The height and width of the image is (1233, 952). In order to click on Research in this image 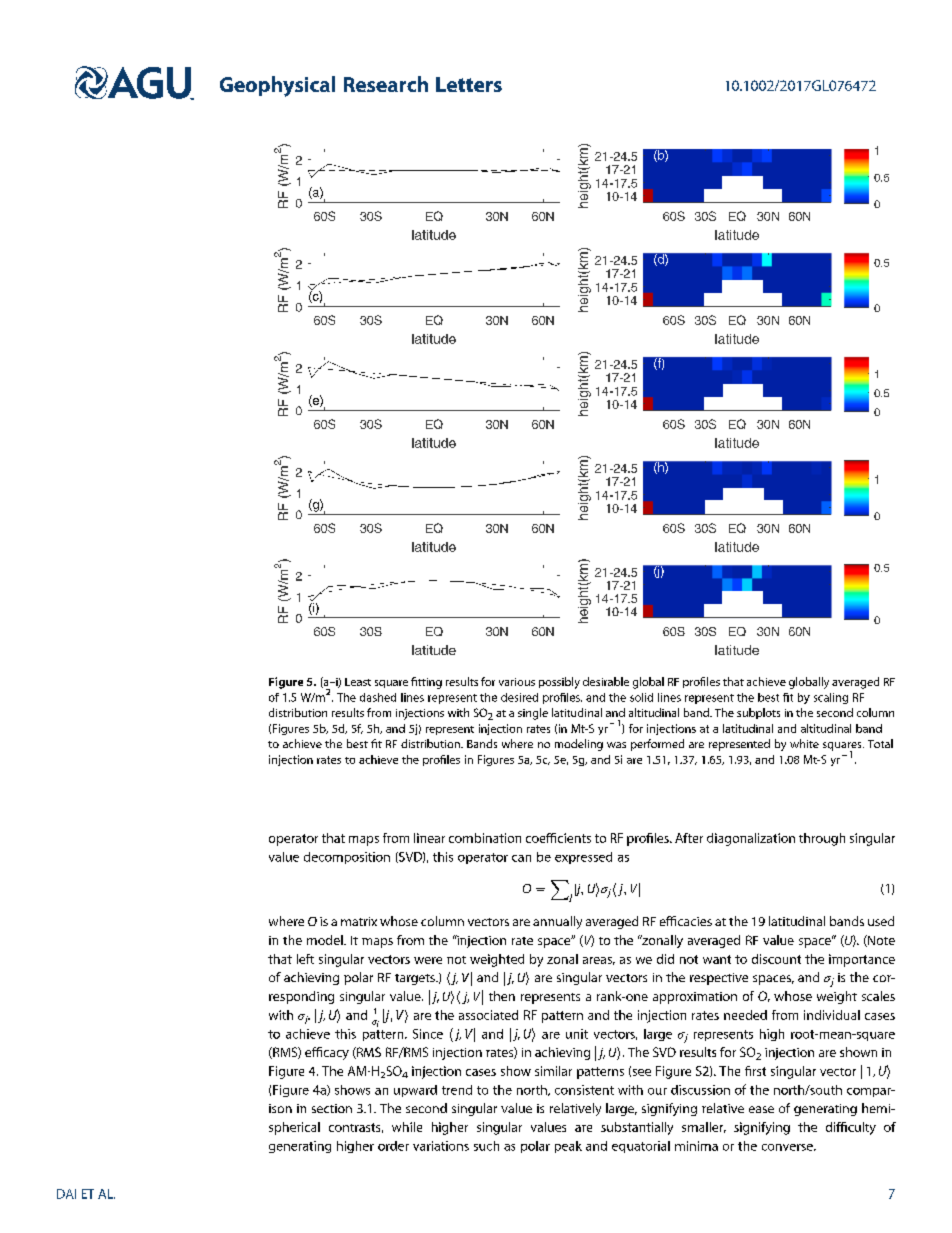, I will do `click(386, 84)`.
